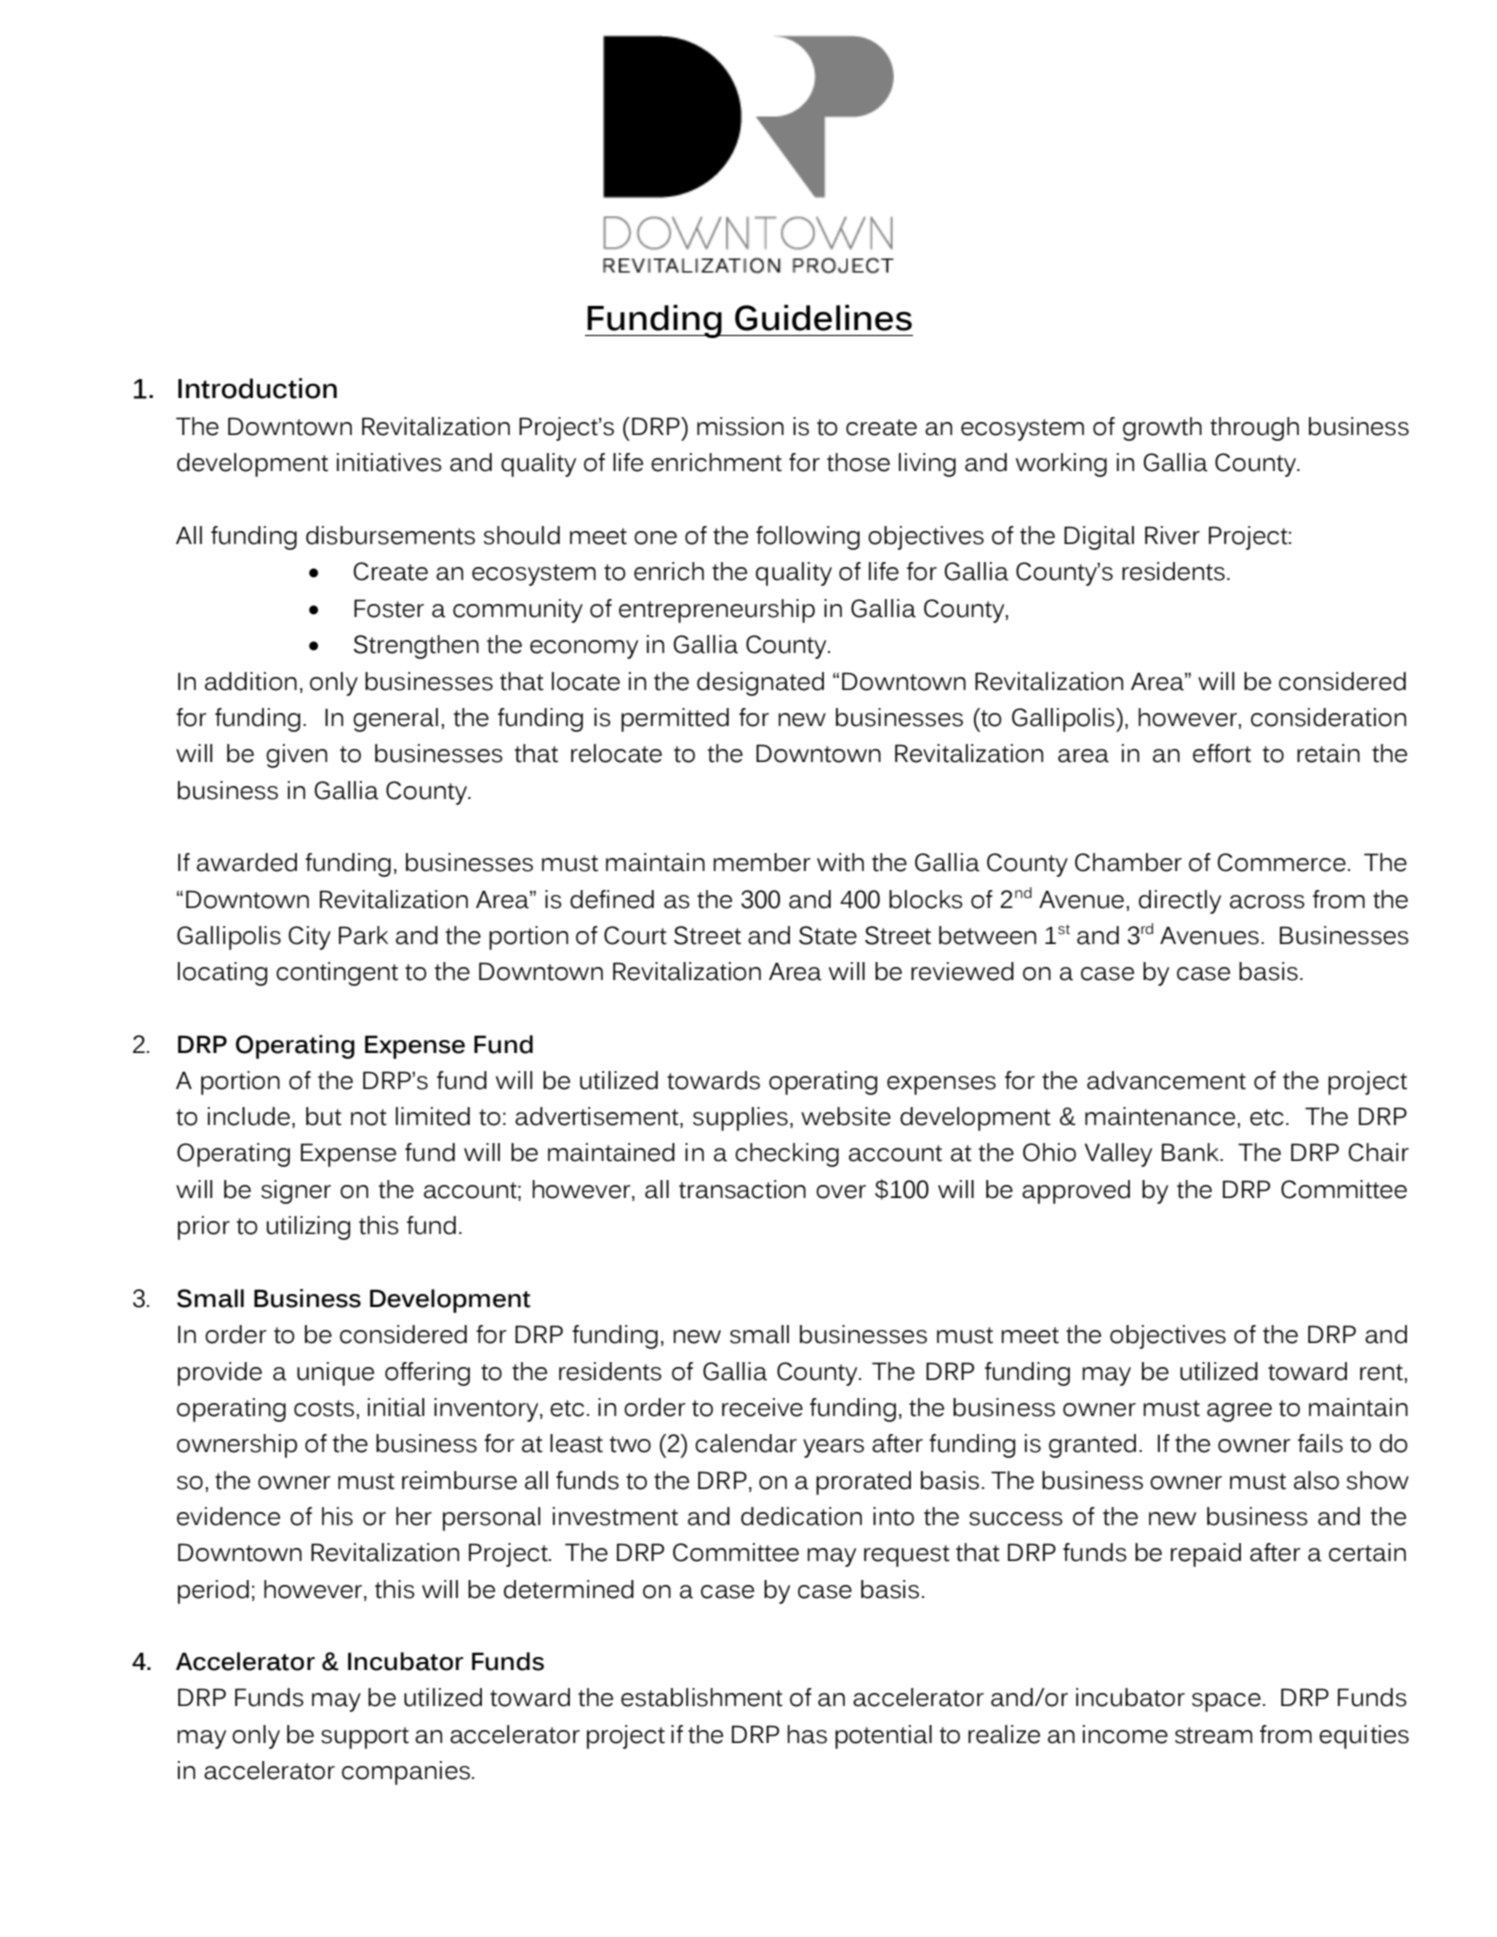 Image resolution: width=1497 pixels, height=1937 pixels. What do you see at coordinates (823, 318) in the screenshot?
I see `Guidelines` at bounding box center [823, 318].
